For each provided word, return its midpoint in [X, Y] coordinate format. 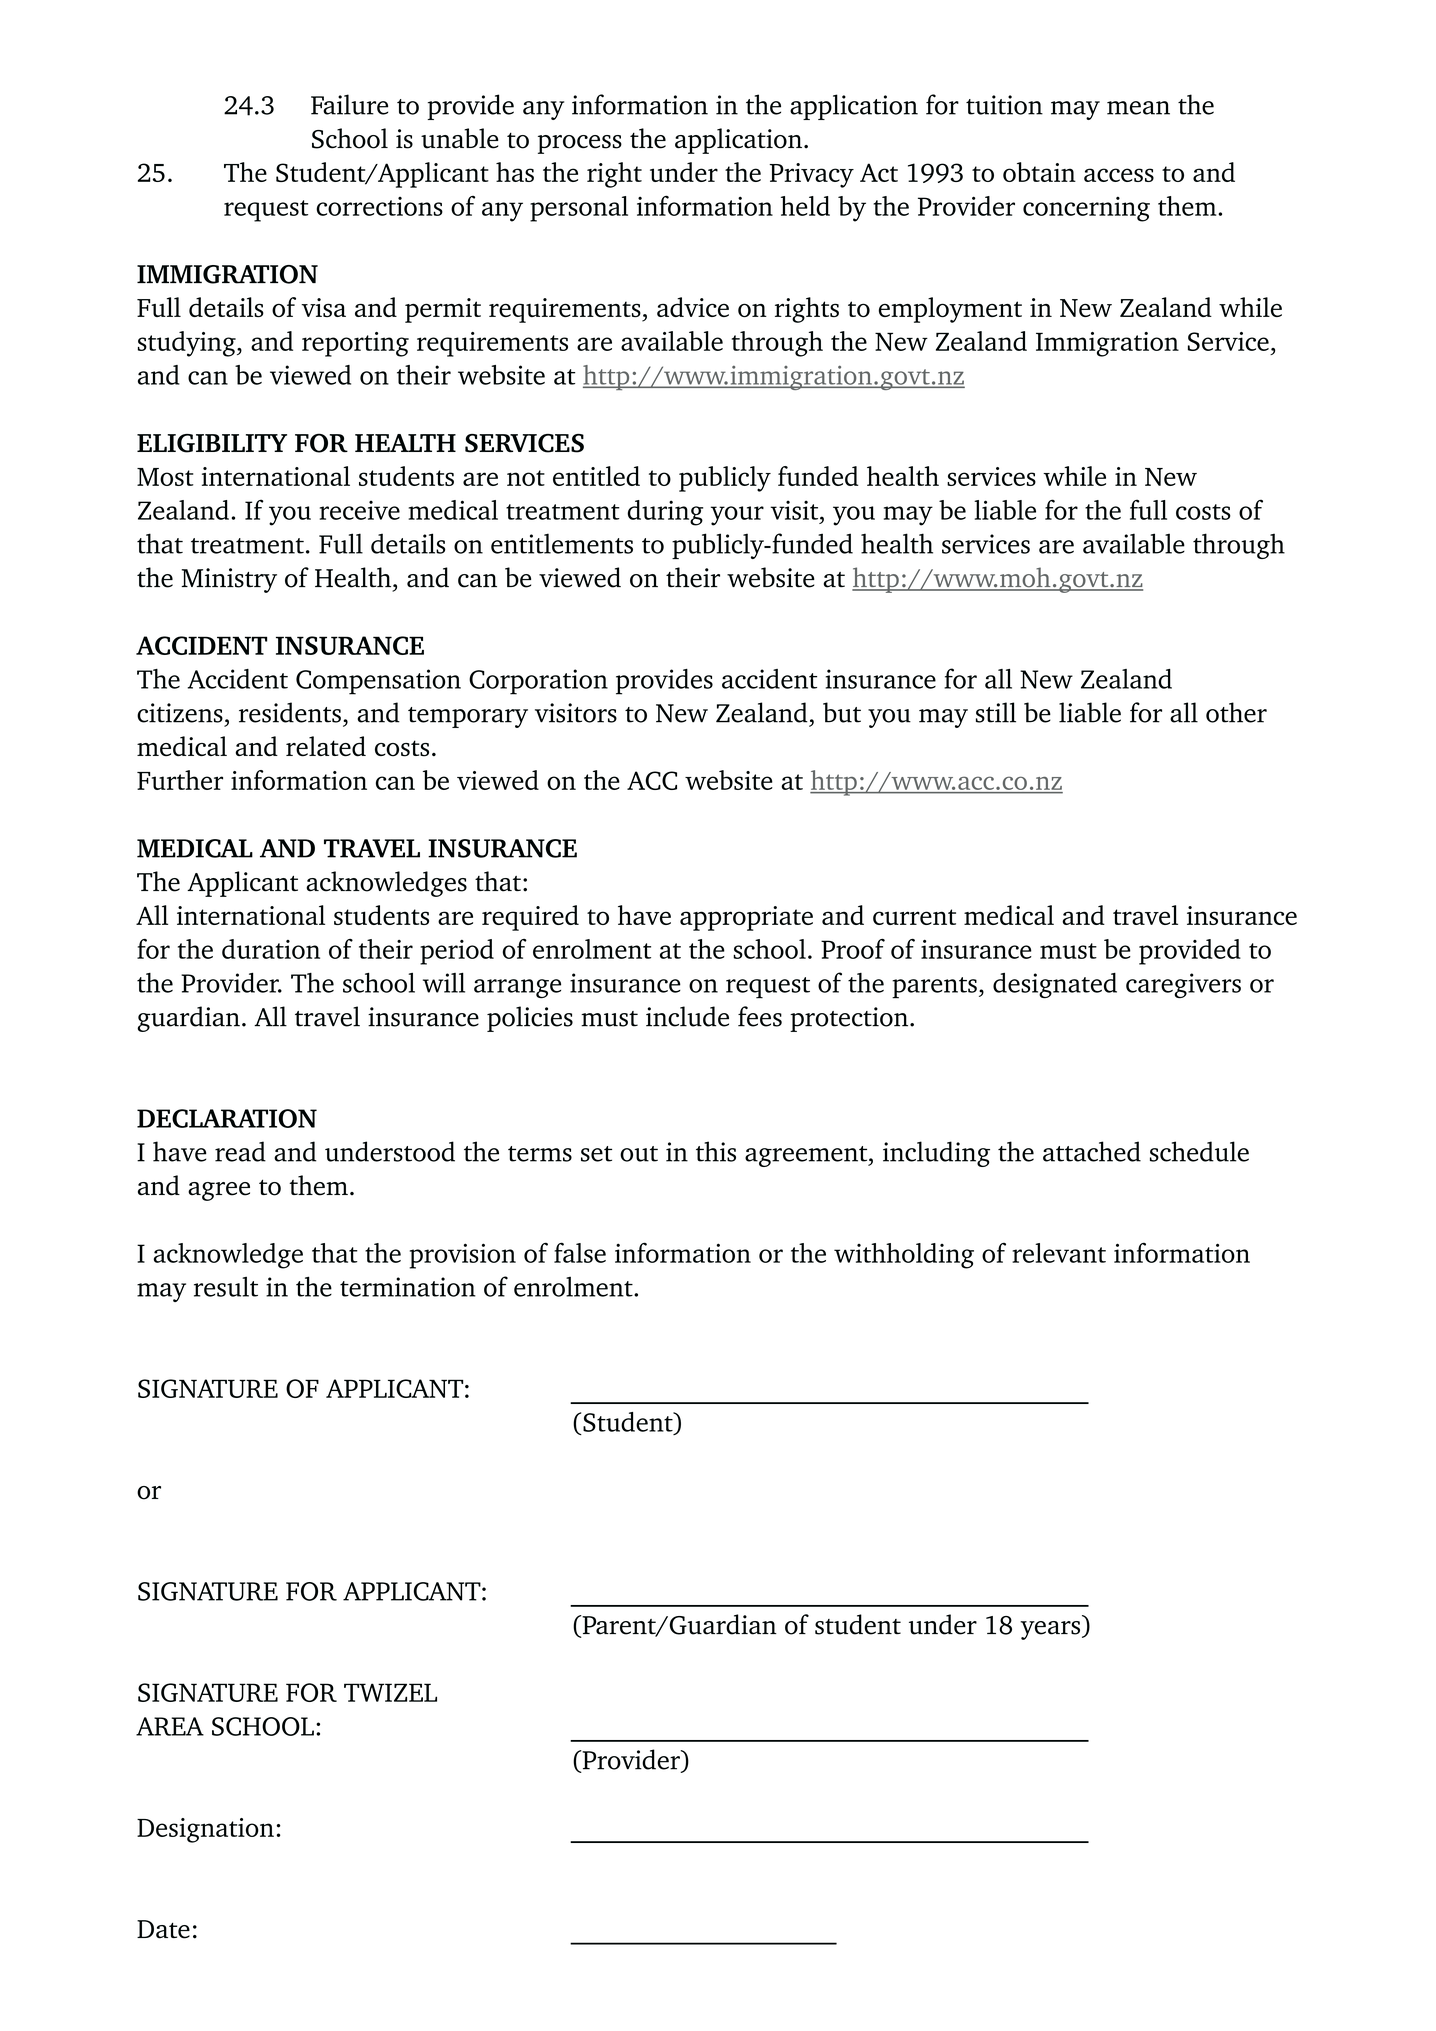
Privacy [811, 175]
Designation [205, 1830]
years [1051, 1630]
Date [163, 1929]
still [996, 712]
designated [1055, 985]
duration [271, 949]
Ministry [229, 580]
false [580, 1252]
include [687, 1016]
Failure [349, 104]
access [1119, 175]
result [226, 1286]
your [737, 516]
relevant [1059, 1253]
